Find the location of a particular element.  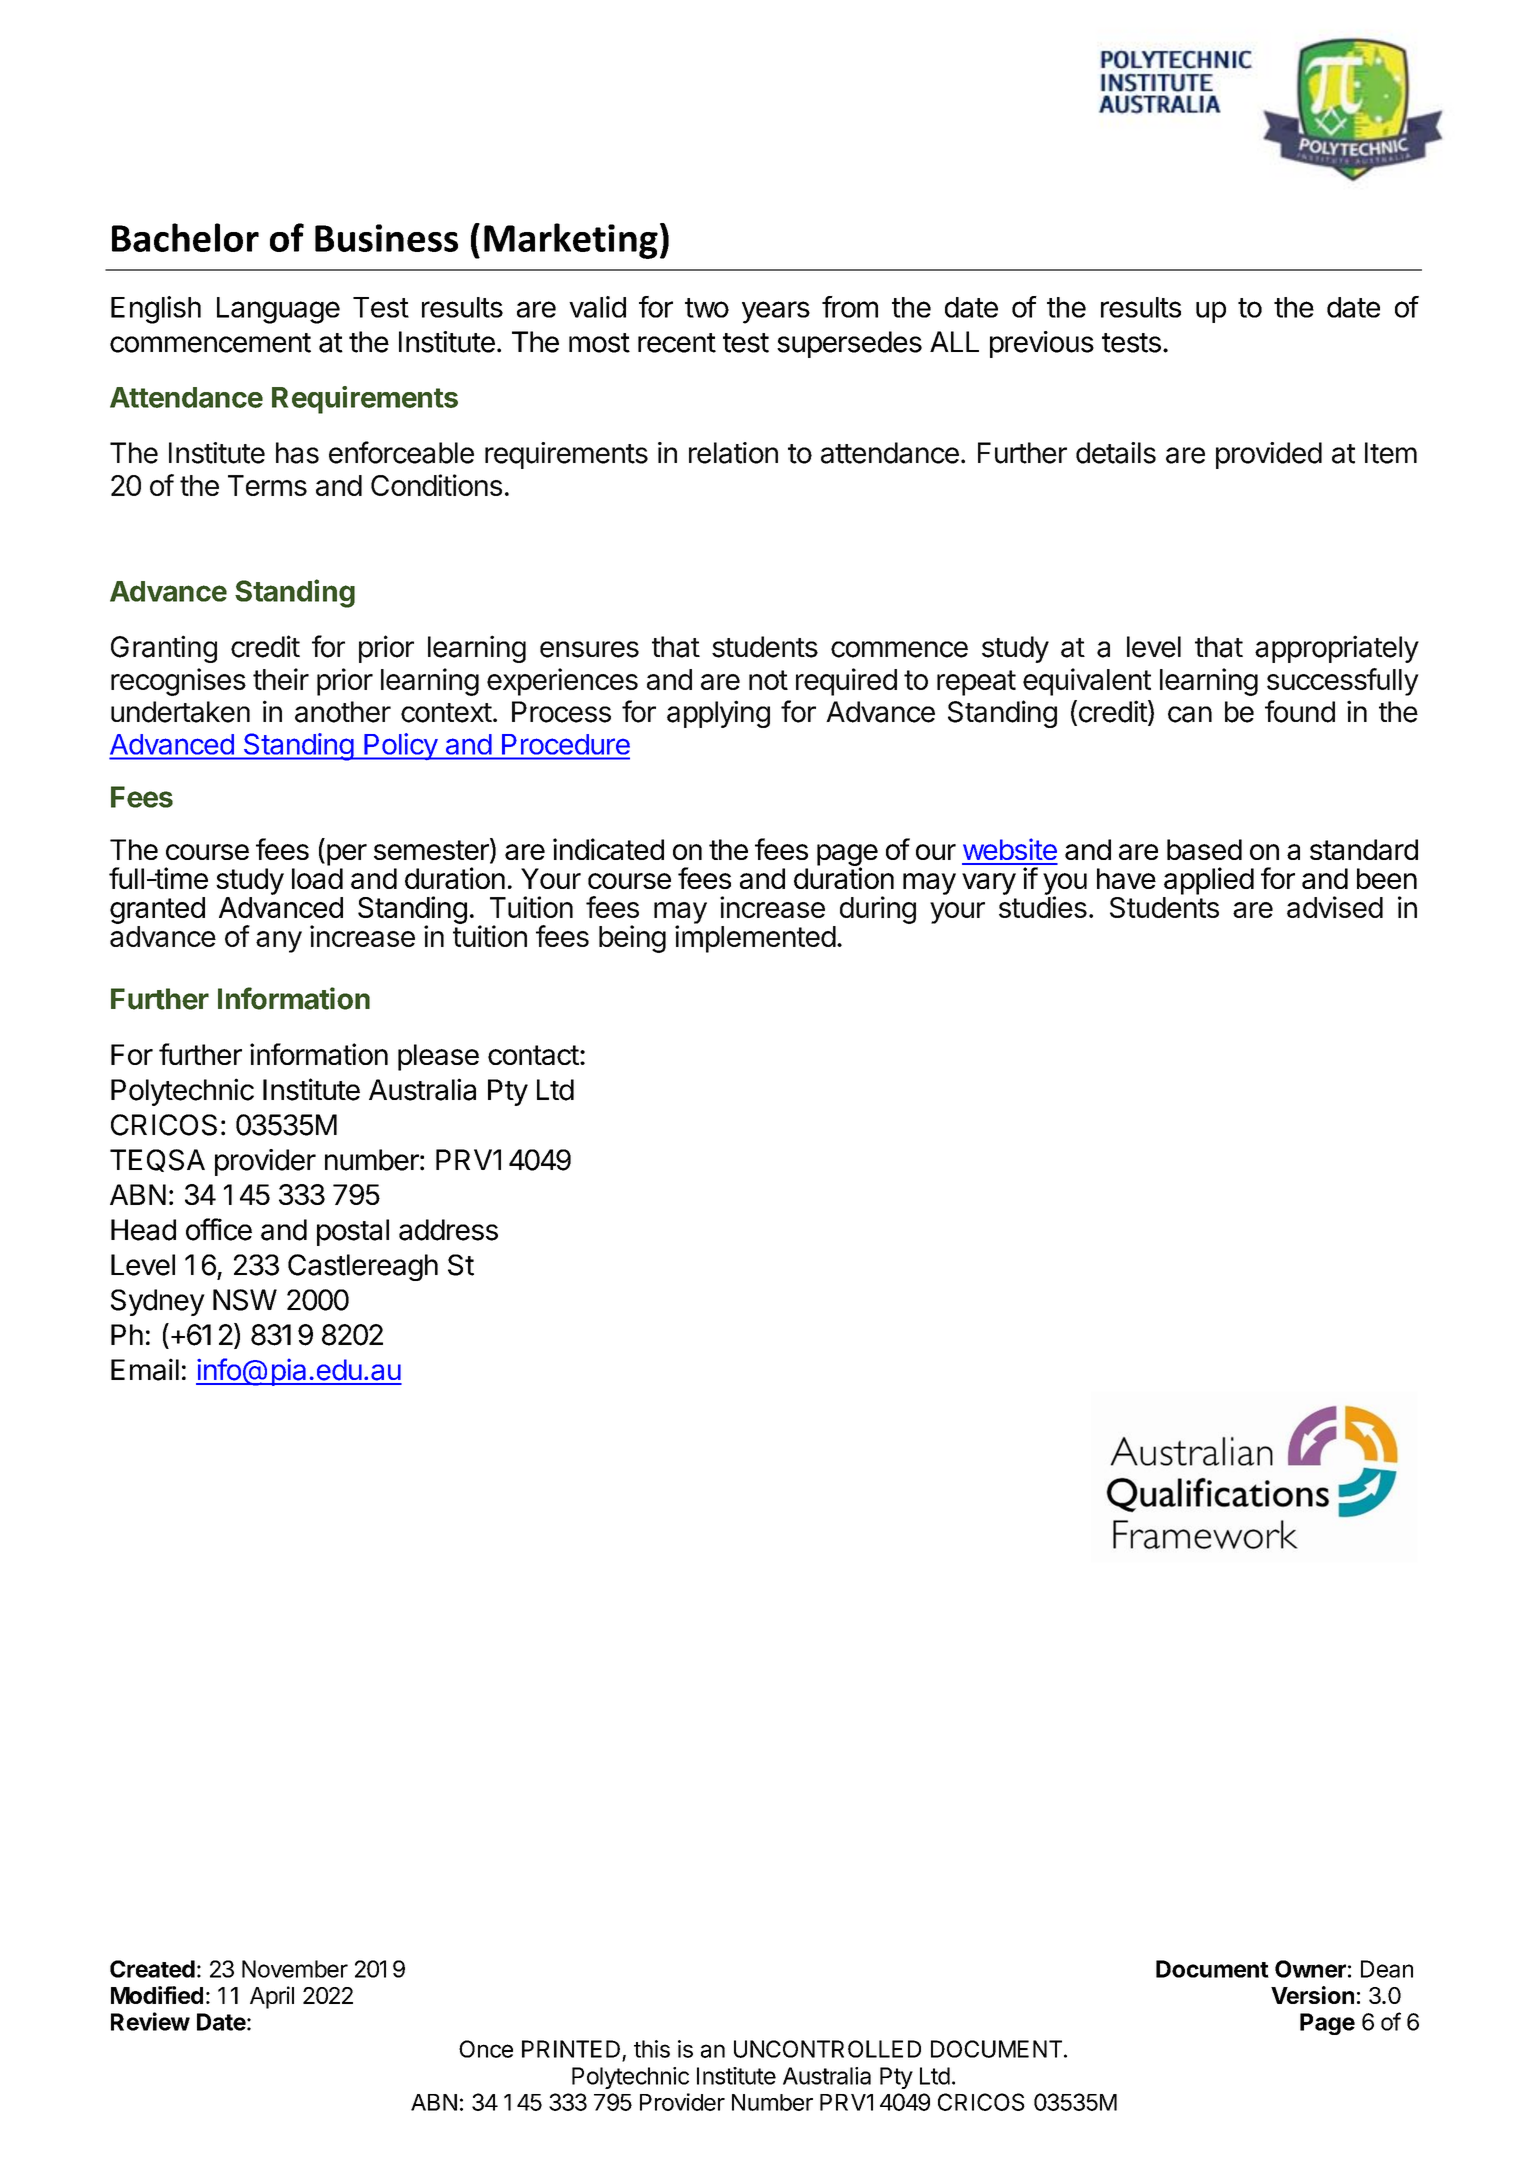

address is located at coordinates (448, 1230).
